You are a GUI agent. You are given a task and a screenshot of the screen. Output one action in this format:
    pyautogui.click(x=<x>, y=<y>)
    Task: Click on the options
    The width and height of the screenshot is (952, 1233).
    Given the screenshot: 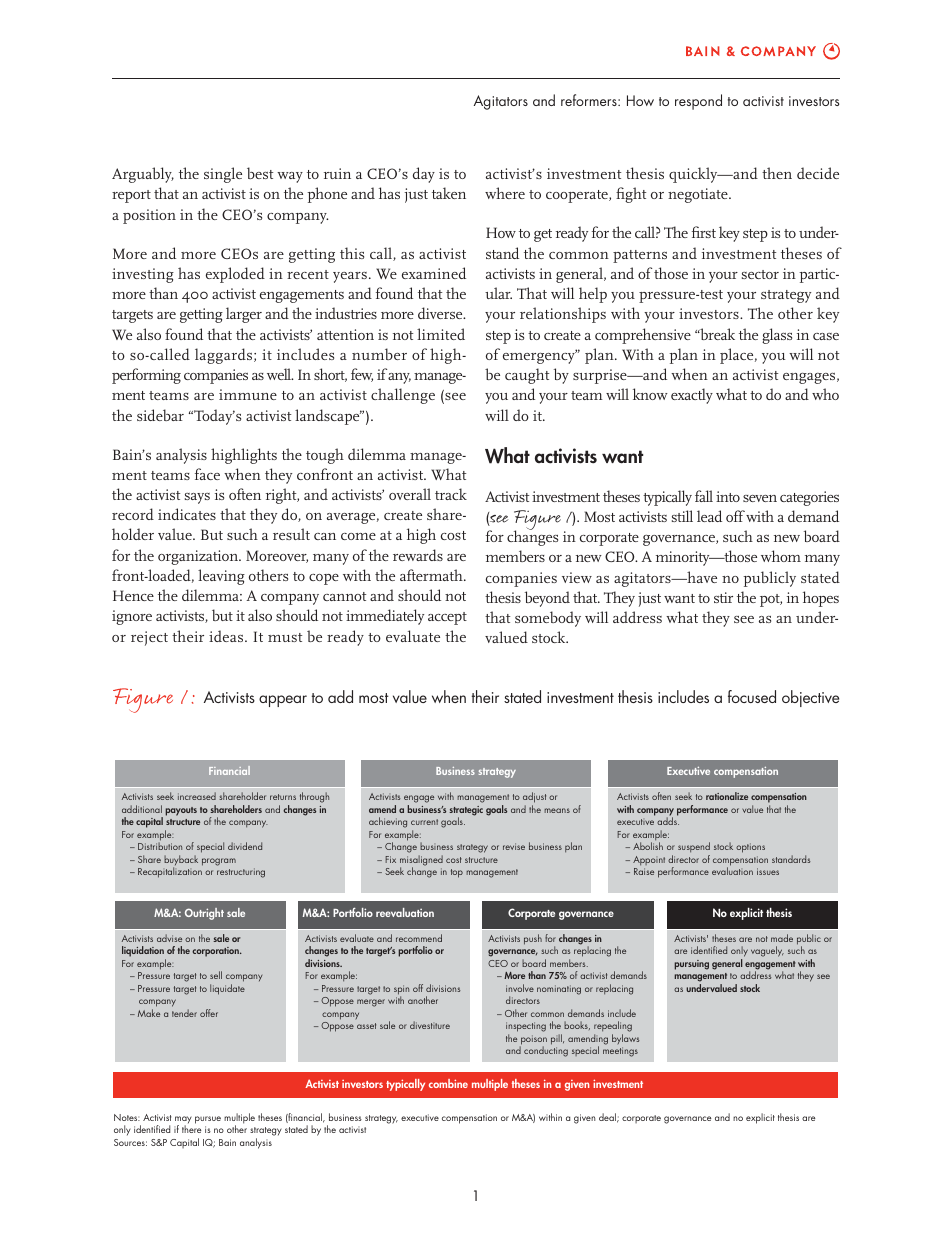 What is the action you would take?
    pyautogui.click(x=750, y=848)
